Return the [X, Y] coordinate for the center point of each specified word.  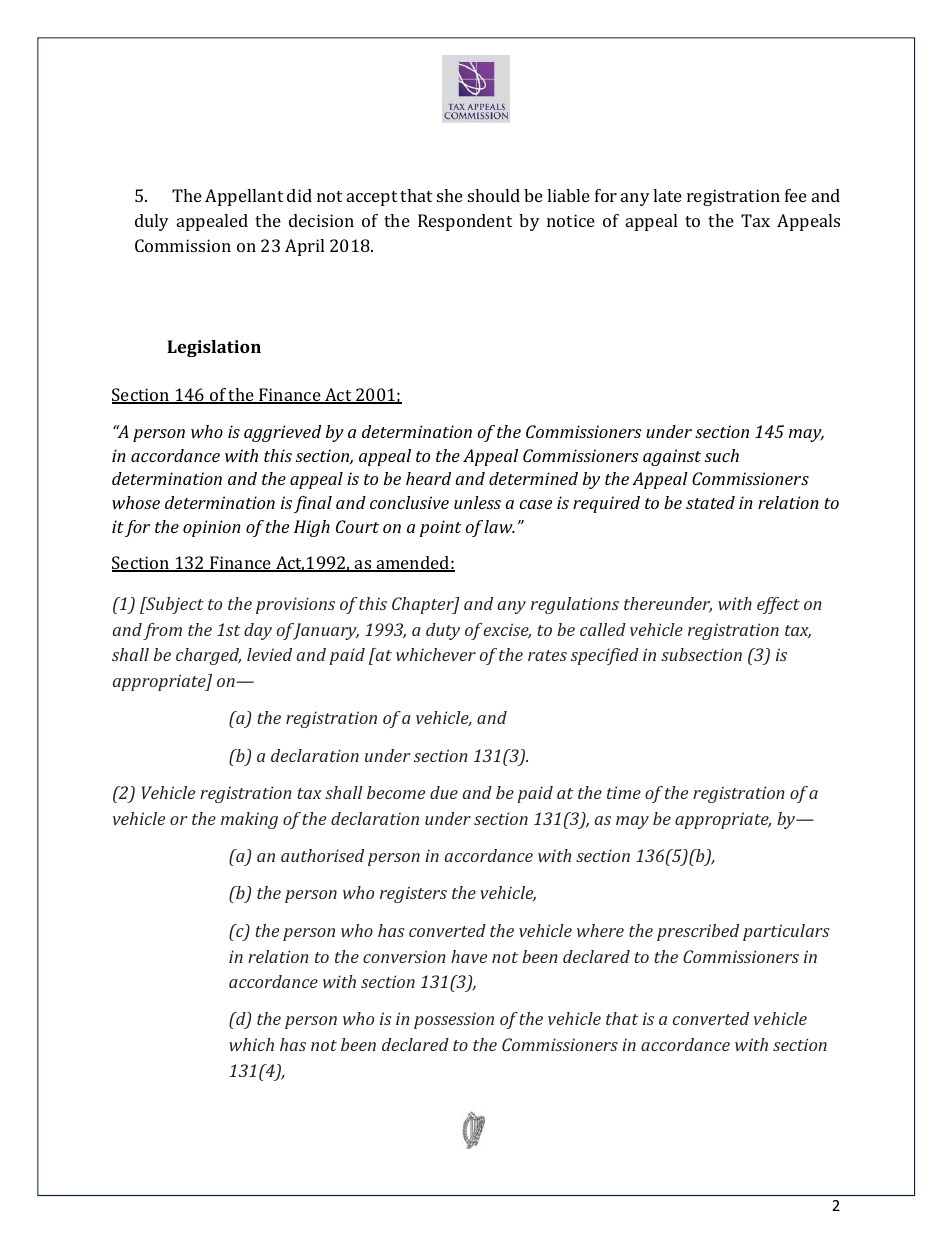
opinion [212, 528]
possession [454, 1020]
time [624, 792]
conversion [404, 956]
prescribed [698, 932]
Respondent [465, 222]
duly [152, 222]
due [444, 792]
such [722, 455]
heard [428, 478]
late [667, 195]
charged [208, 656]
